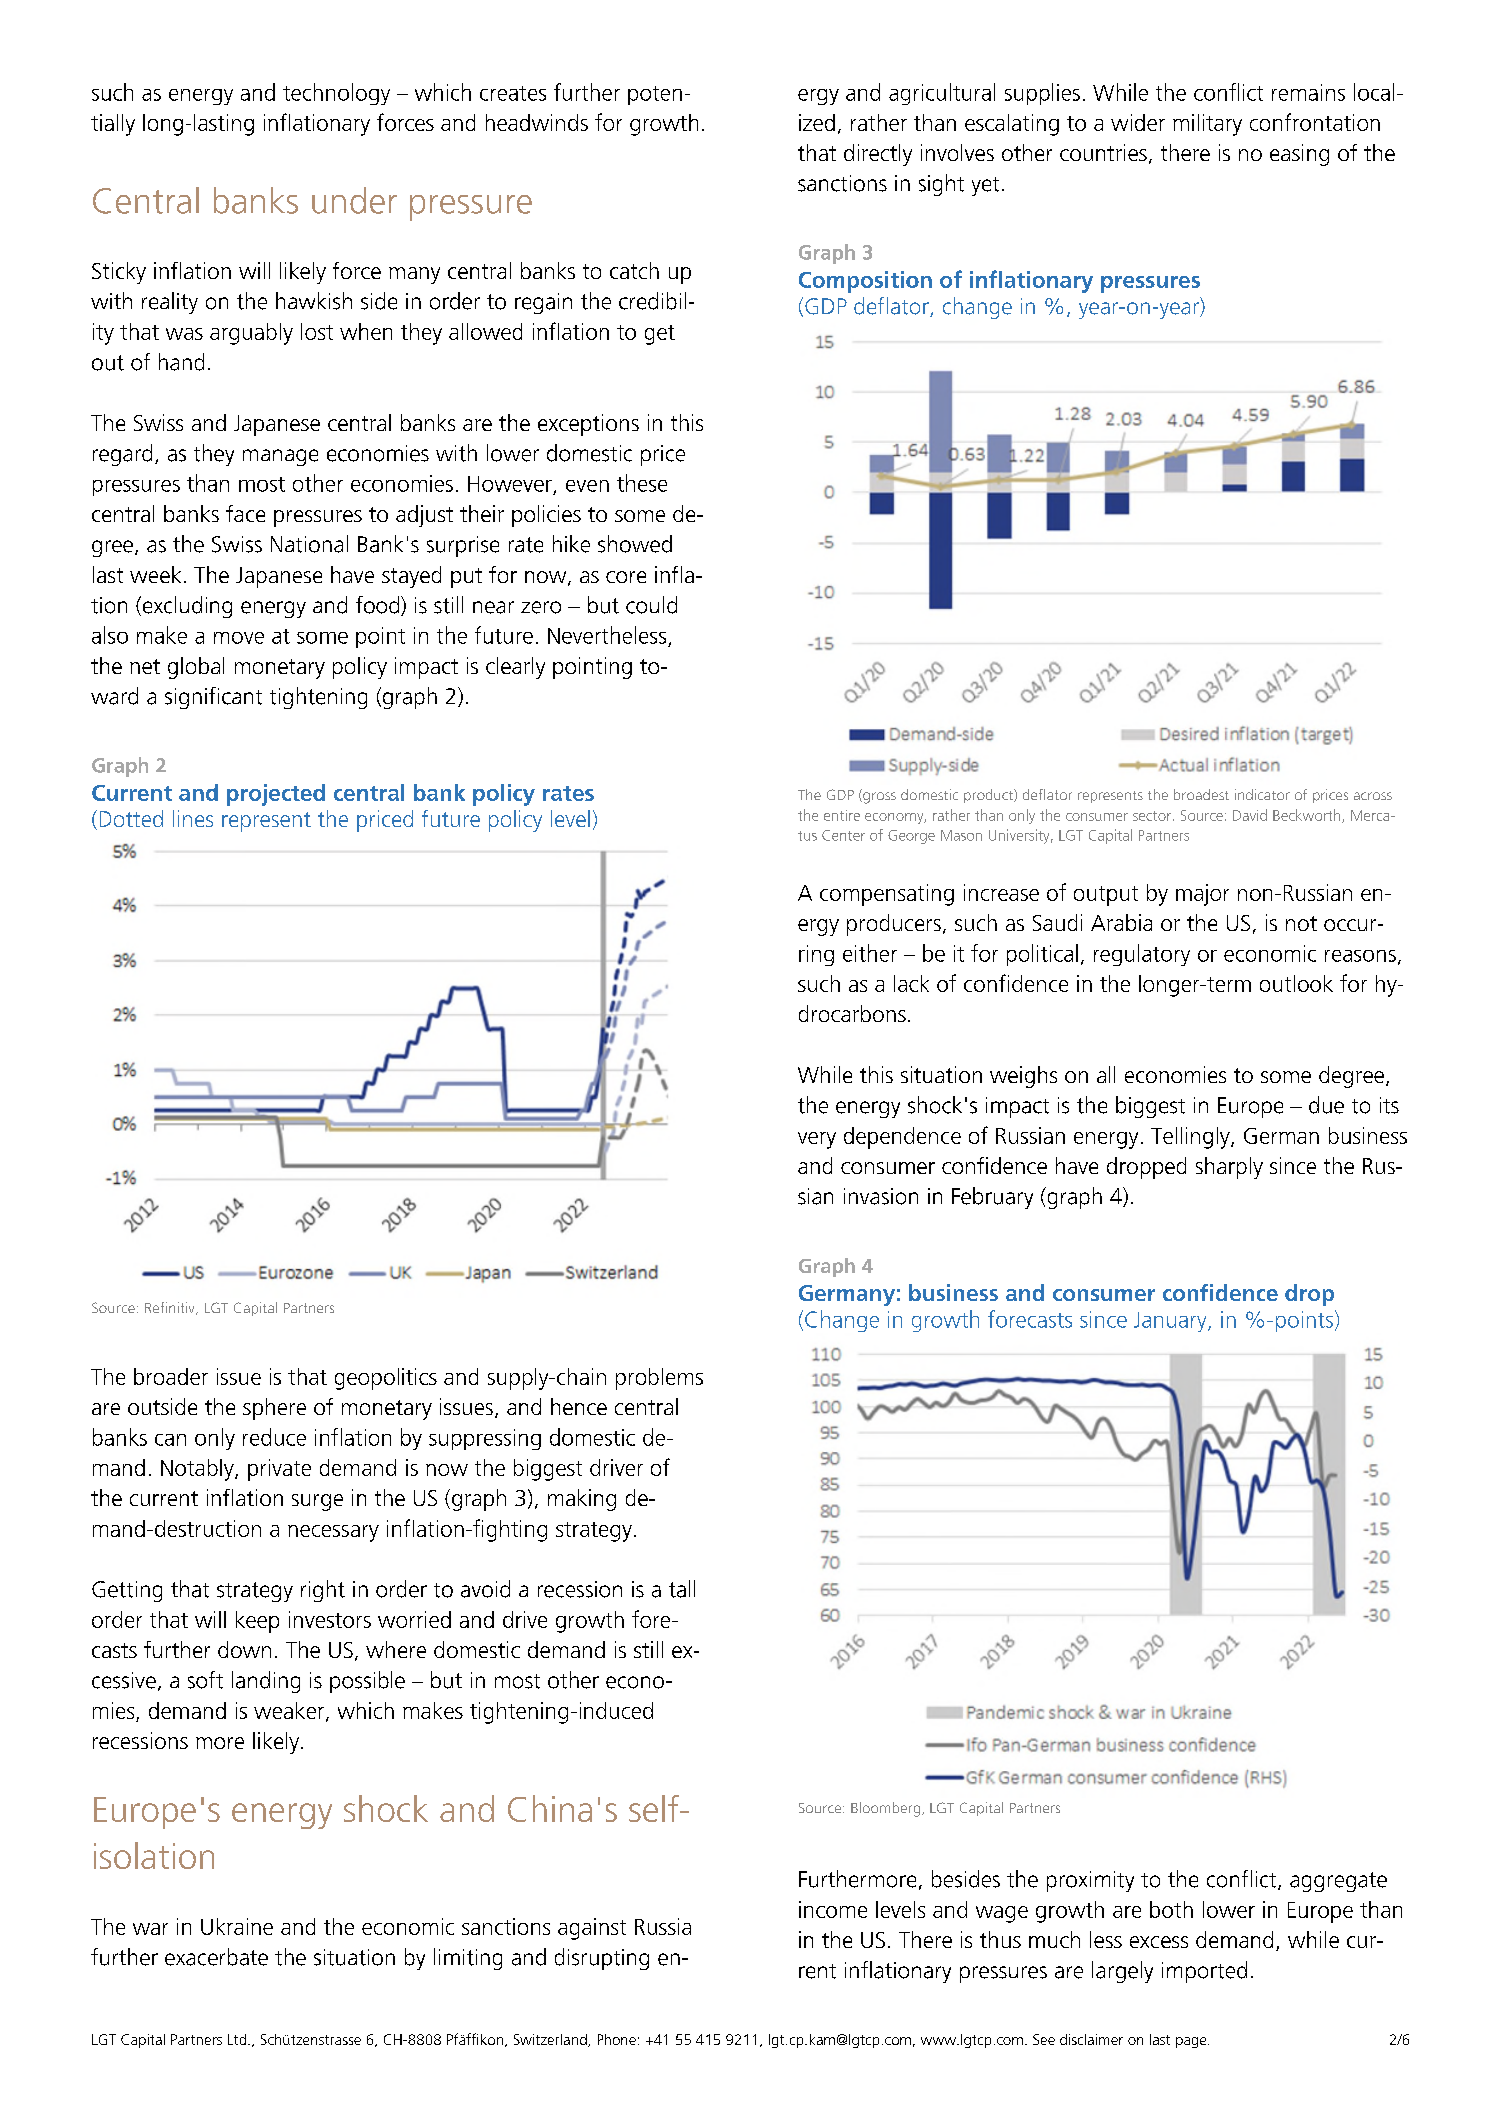  What do you see at coordinates (682, 1589) in the screenshot?
I see `tall` at bounding box center [682, 1589].
